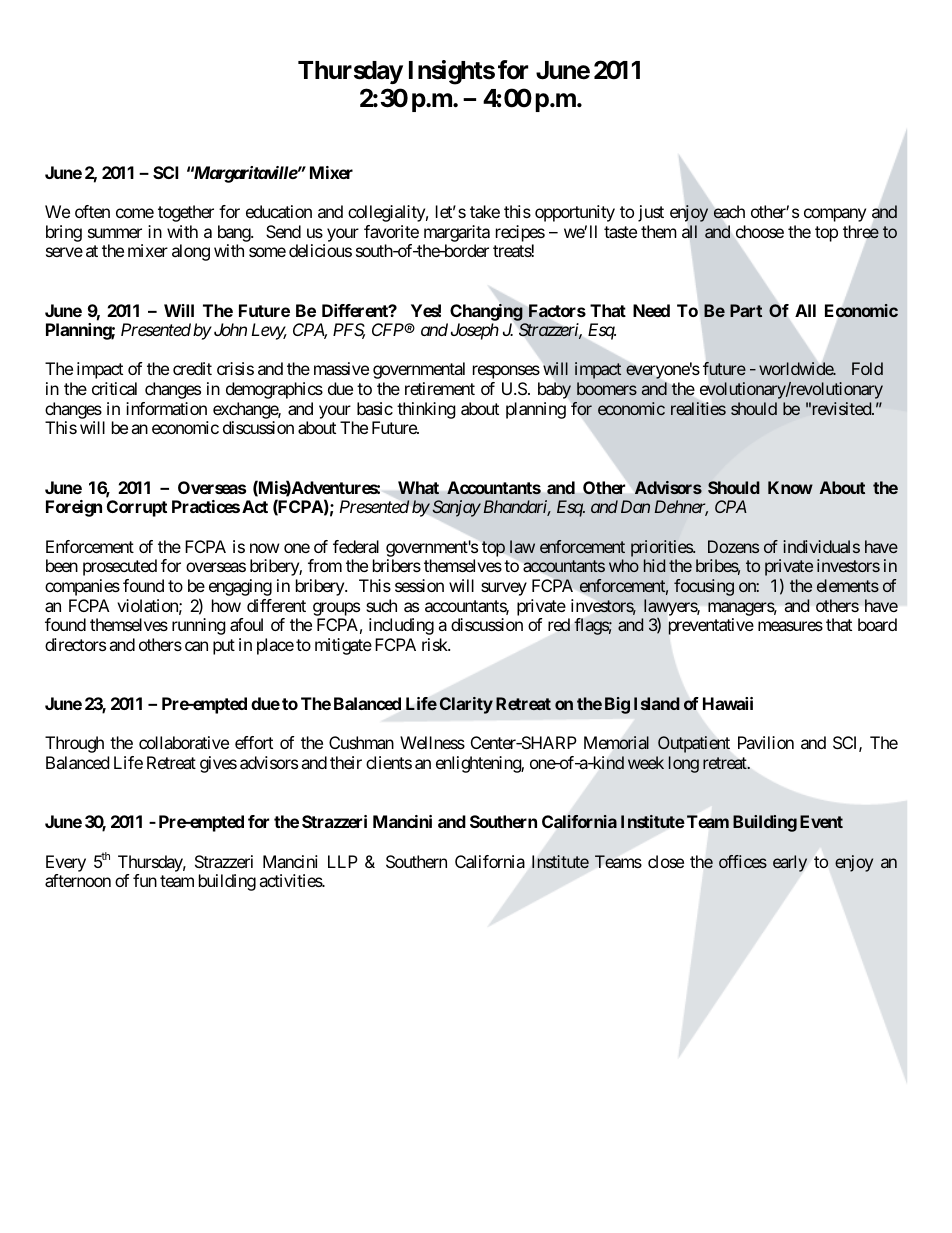 This image has height=1233, width=952. Describe the element at coordinates (485, 211) in the image. I see `take` at that location.
